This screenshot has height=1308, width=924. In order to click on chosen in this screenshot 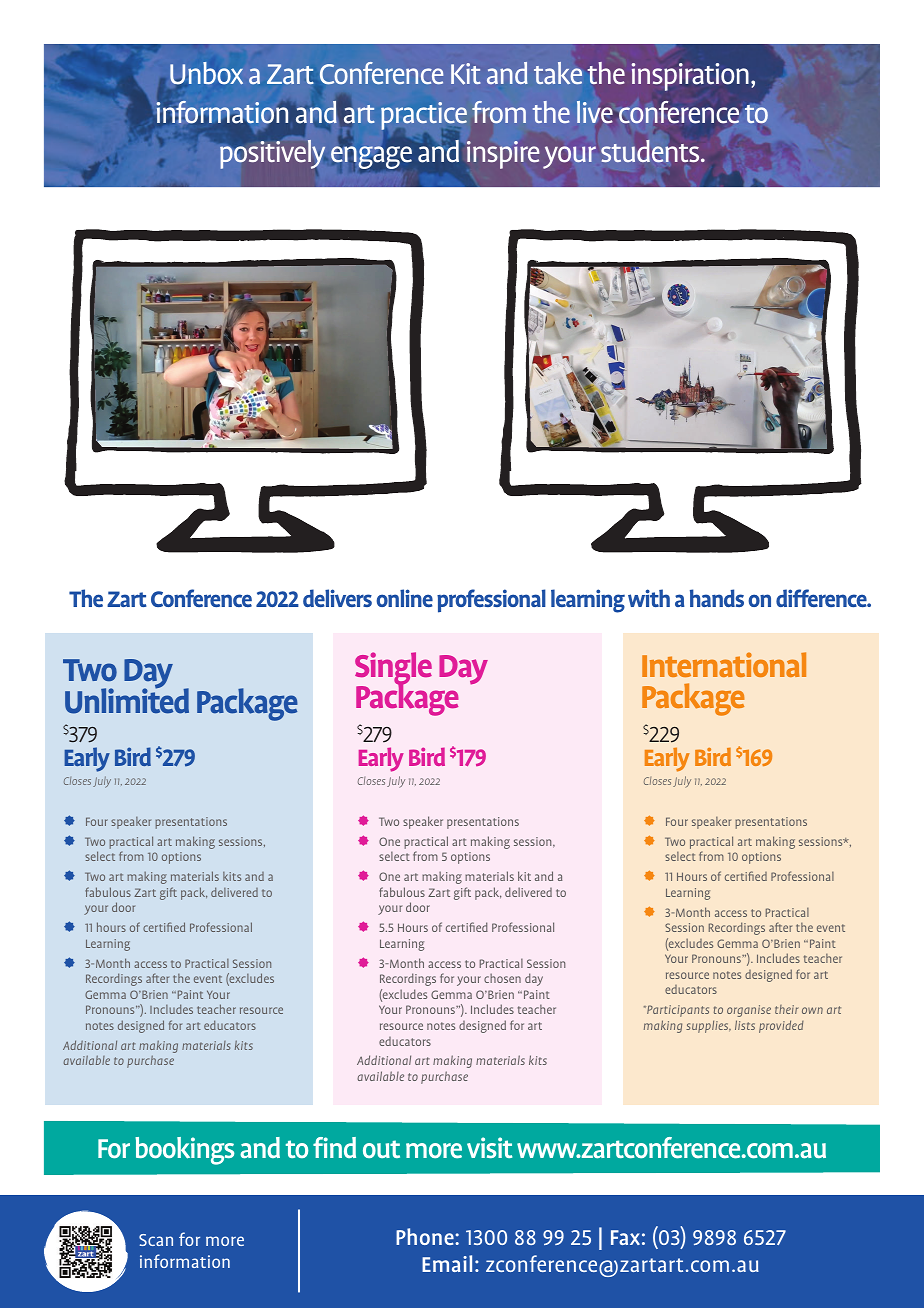, I will do `click(502, 978)`.
